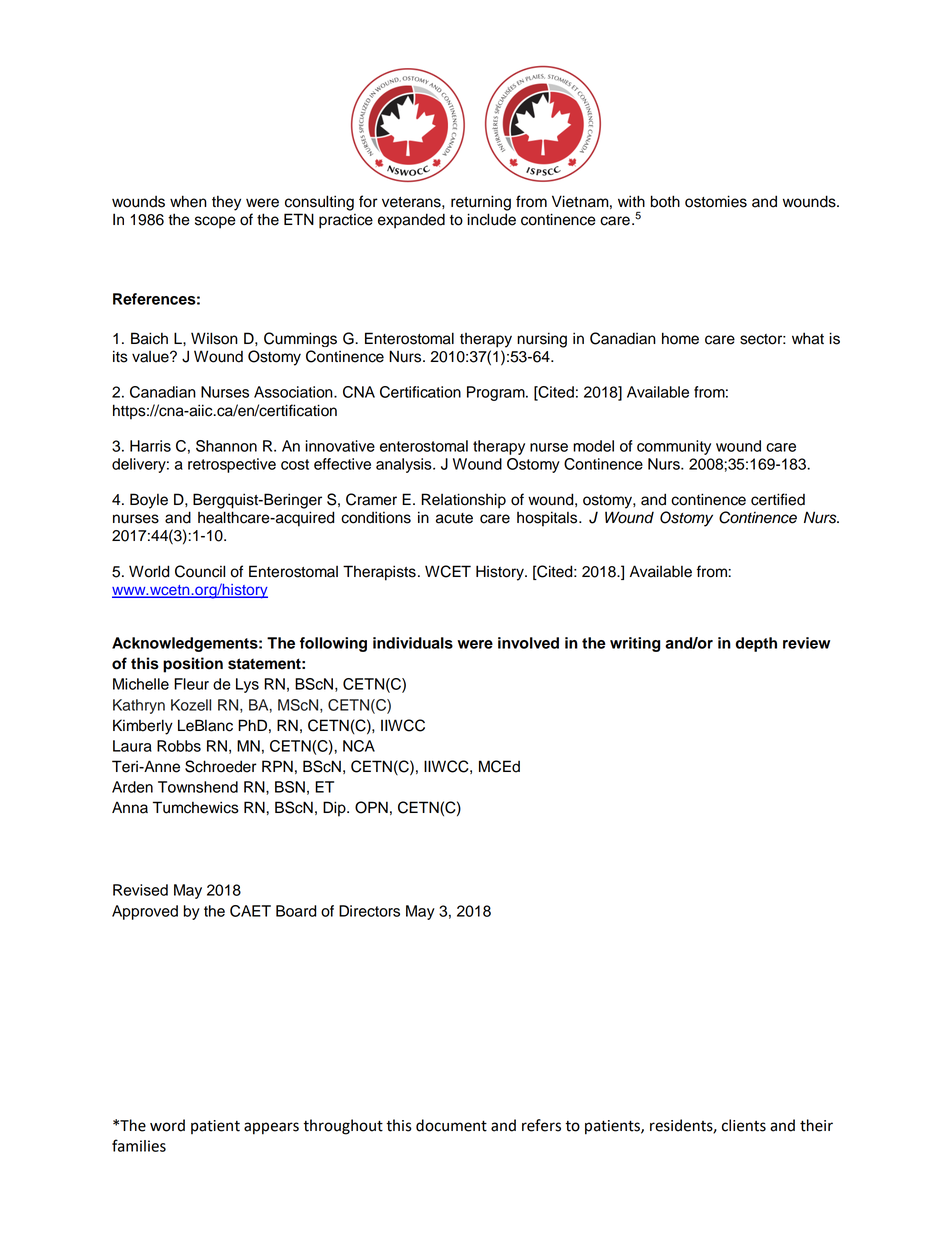  Describe the element at coordinates (371, 807) in the screenshot. I see `OPN` at that location.
